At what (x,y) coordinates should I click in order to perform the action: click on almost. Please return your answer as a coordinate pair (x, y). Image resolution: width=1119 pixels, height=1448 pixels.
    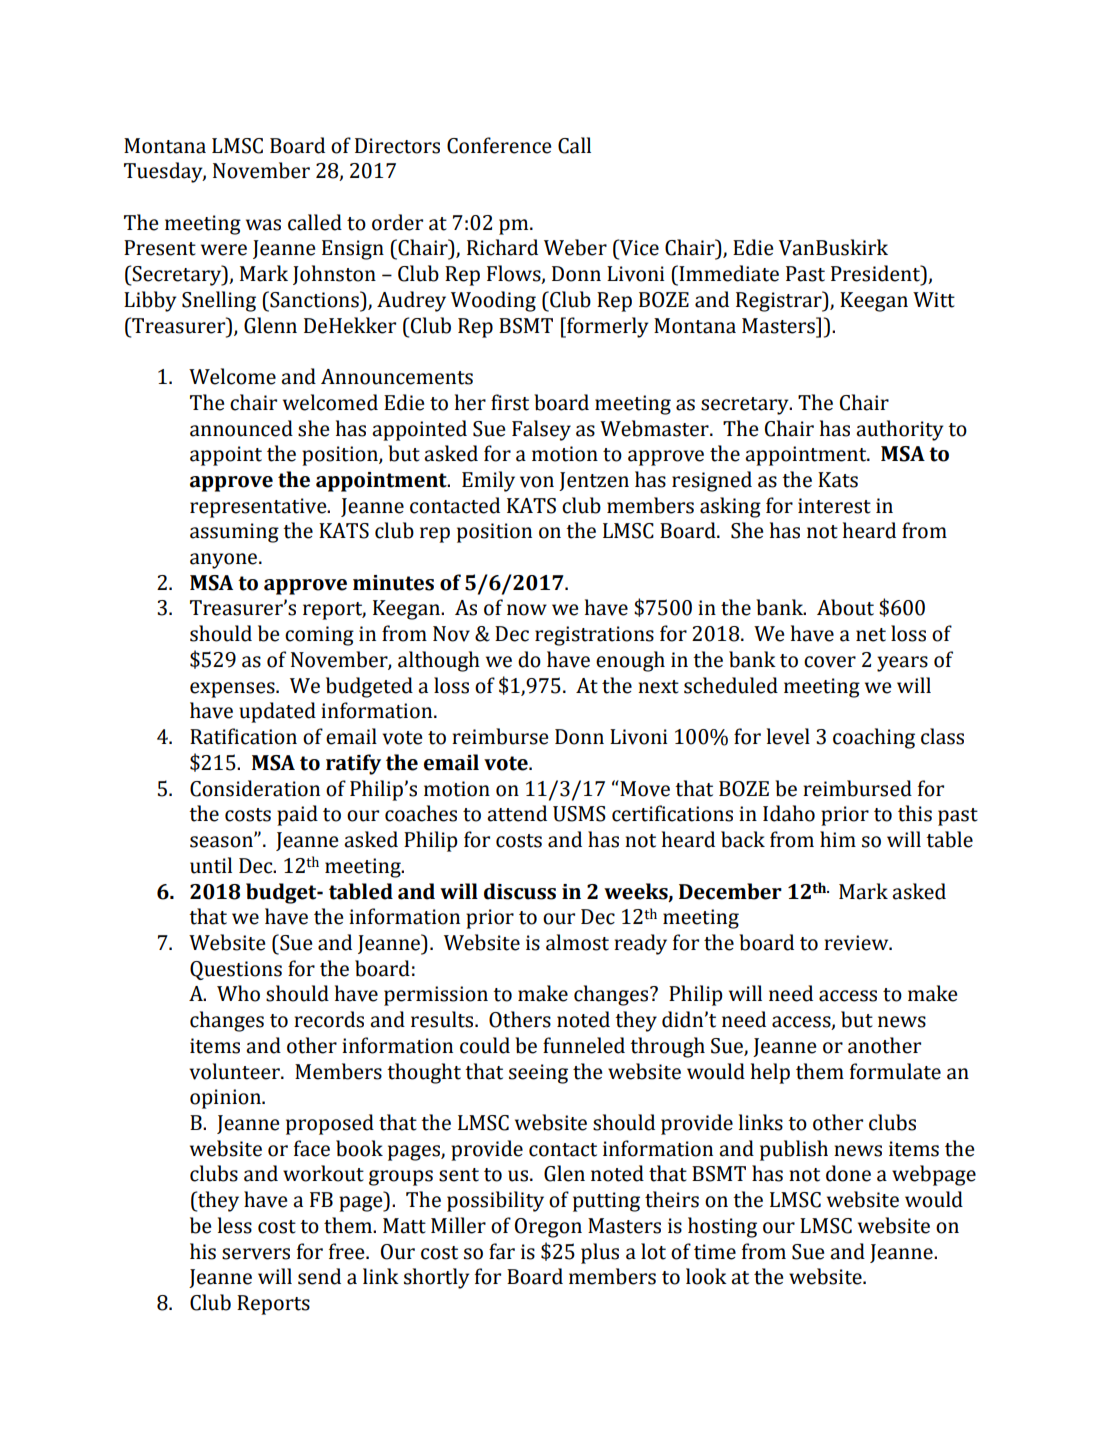
    Looking at the image, I should click on (577, 942).
